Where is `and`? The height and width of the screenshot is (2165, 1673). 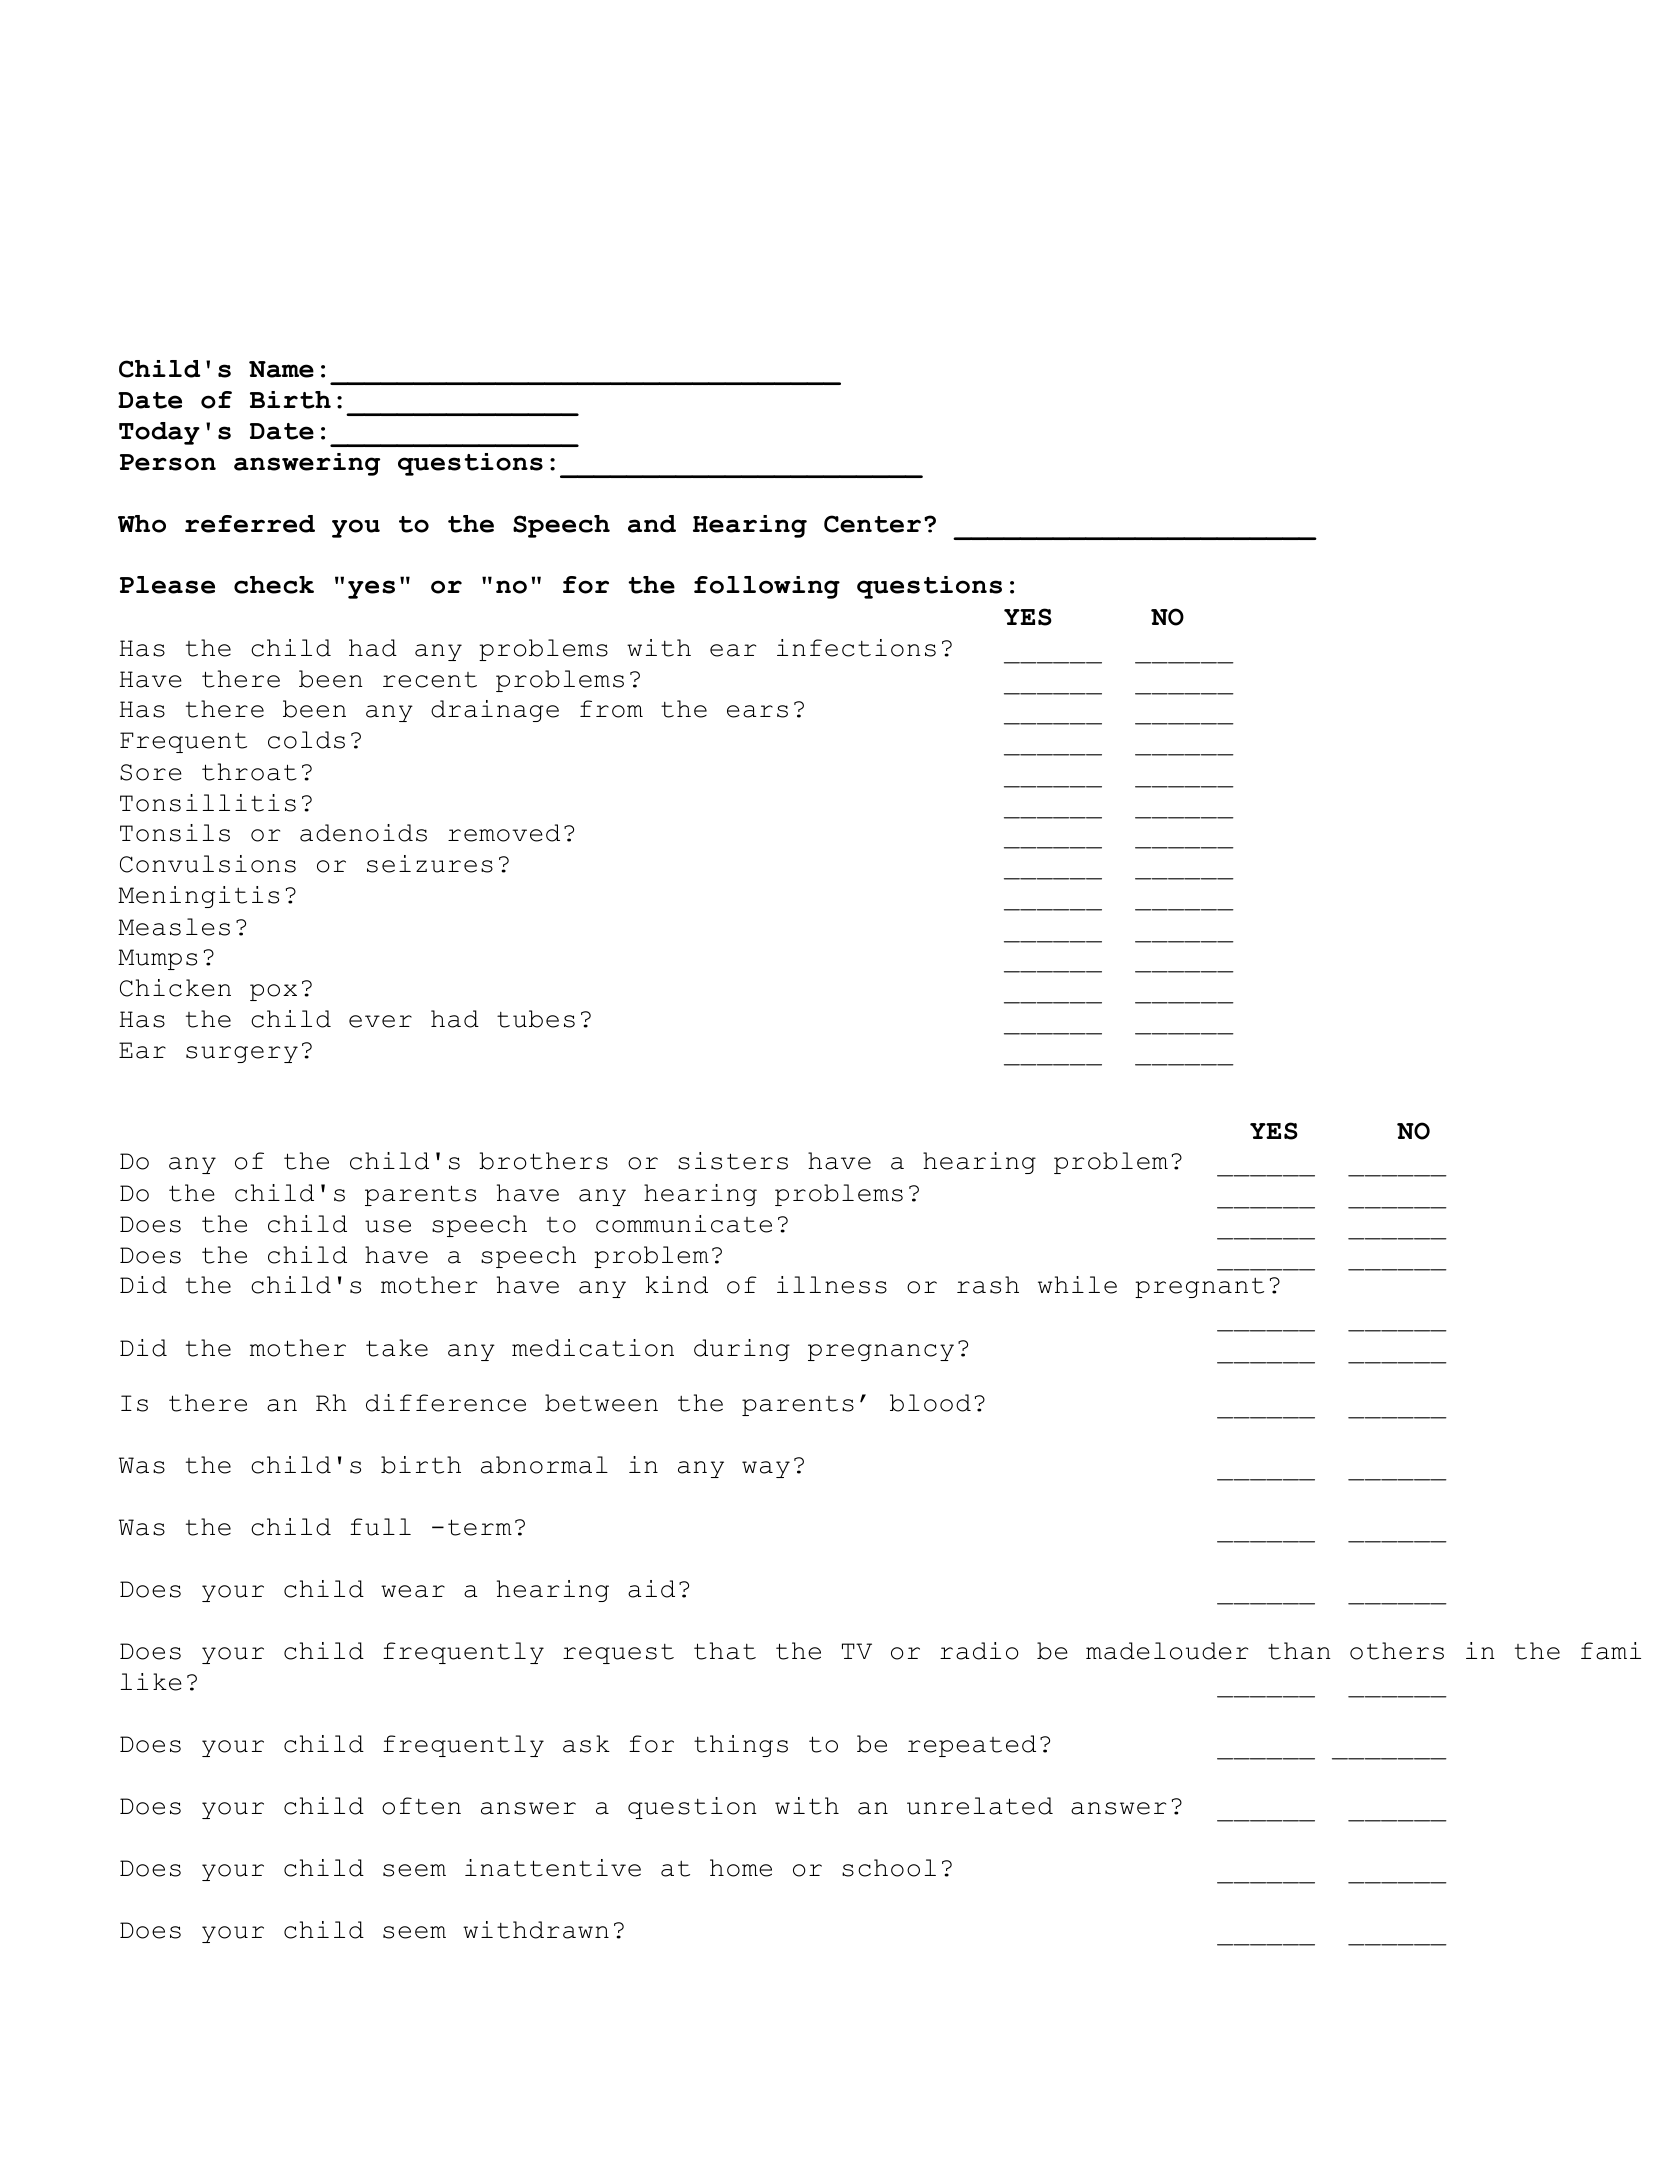
and is located at coordinates (652, 524).
